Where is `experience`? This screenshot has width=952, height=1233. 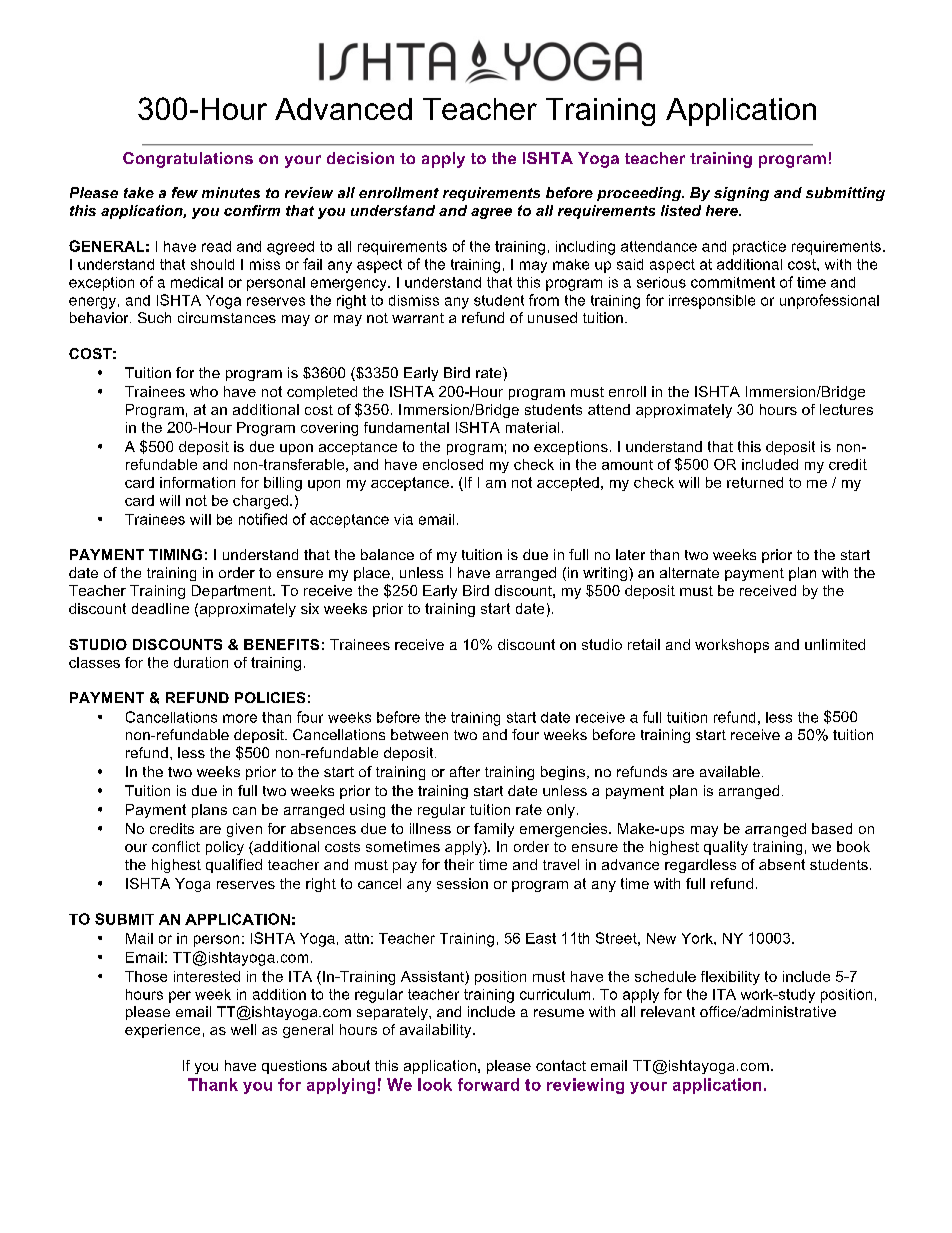
experience is located at coordinates (162, 1031).
